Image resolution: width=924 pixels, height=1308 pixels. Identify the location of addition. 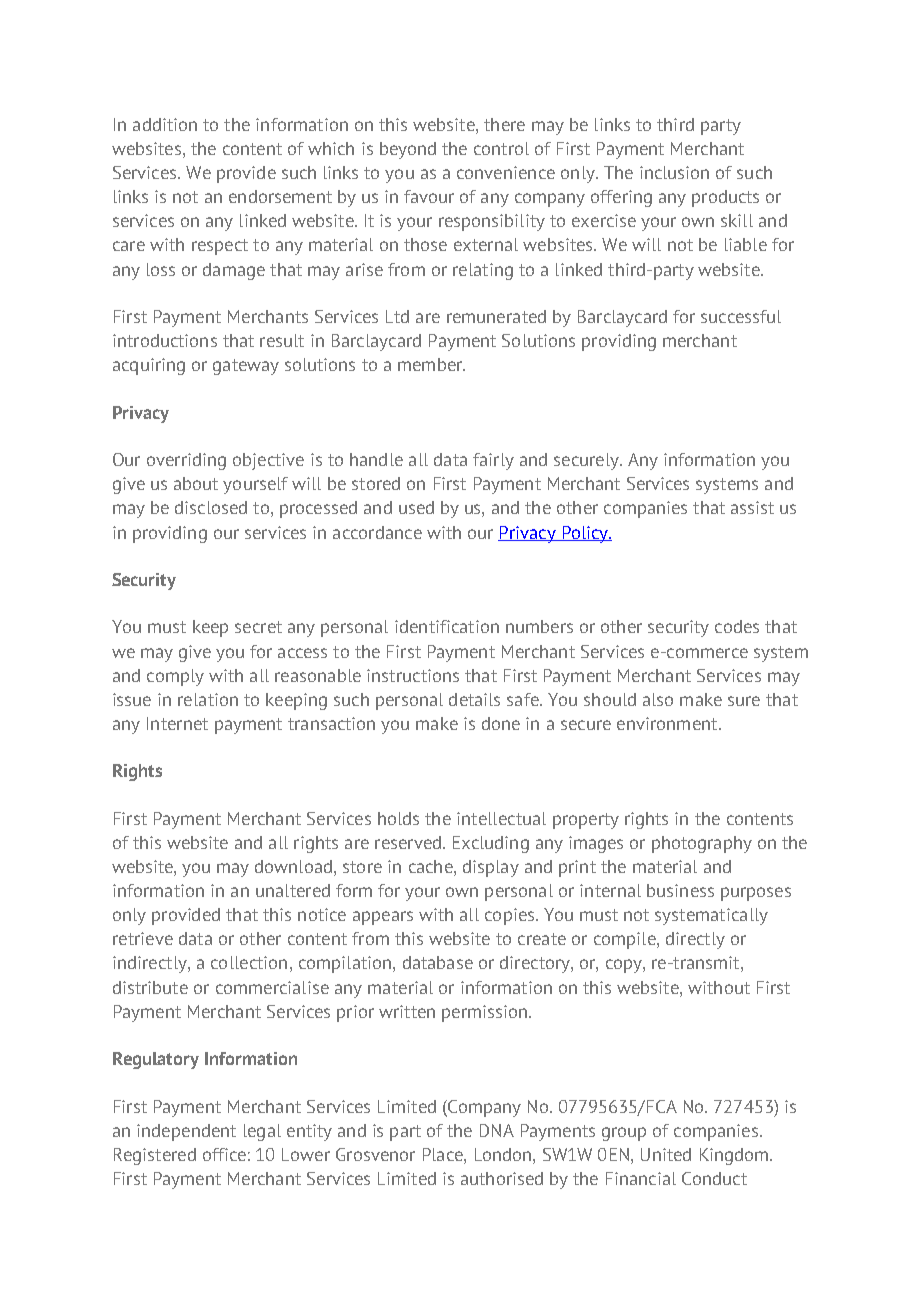
(165, 124).
